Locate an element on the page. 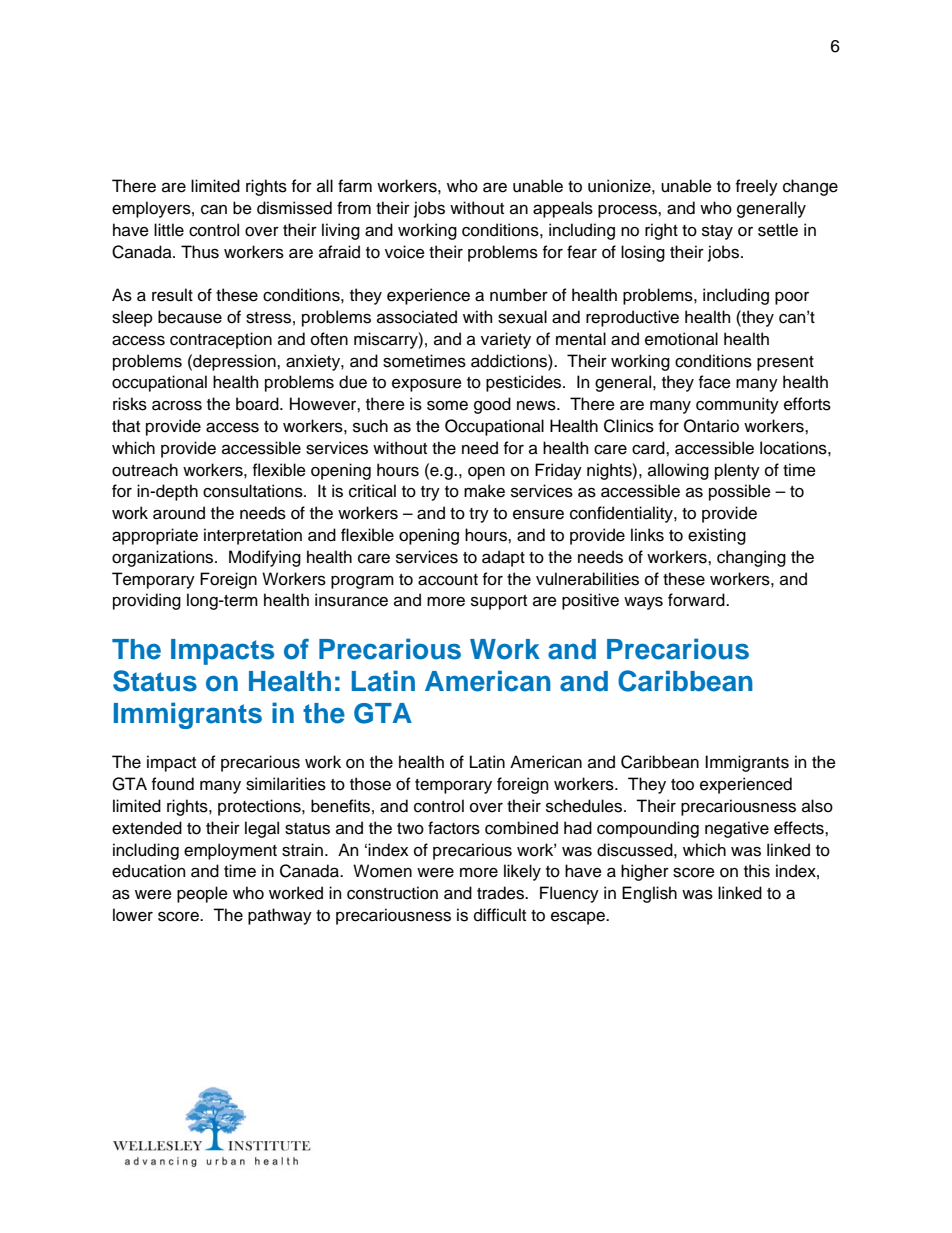  face is located at coordinates (715, 382).
